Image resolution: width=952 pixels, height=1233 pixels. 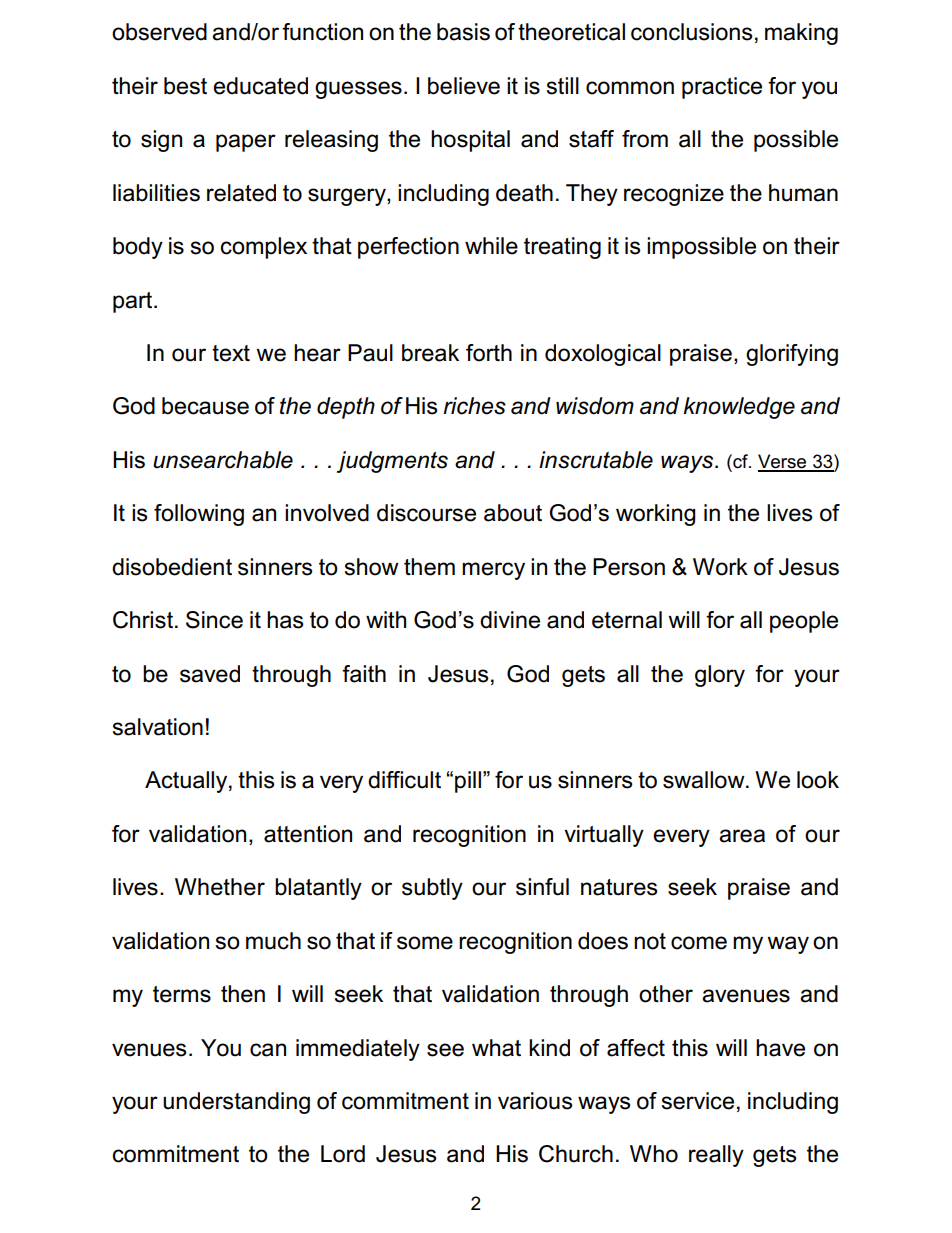 I want to click on forth, so click(x=489, y=353).
